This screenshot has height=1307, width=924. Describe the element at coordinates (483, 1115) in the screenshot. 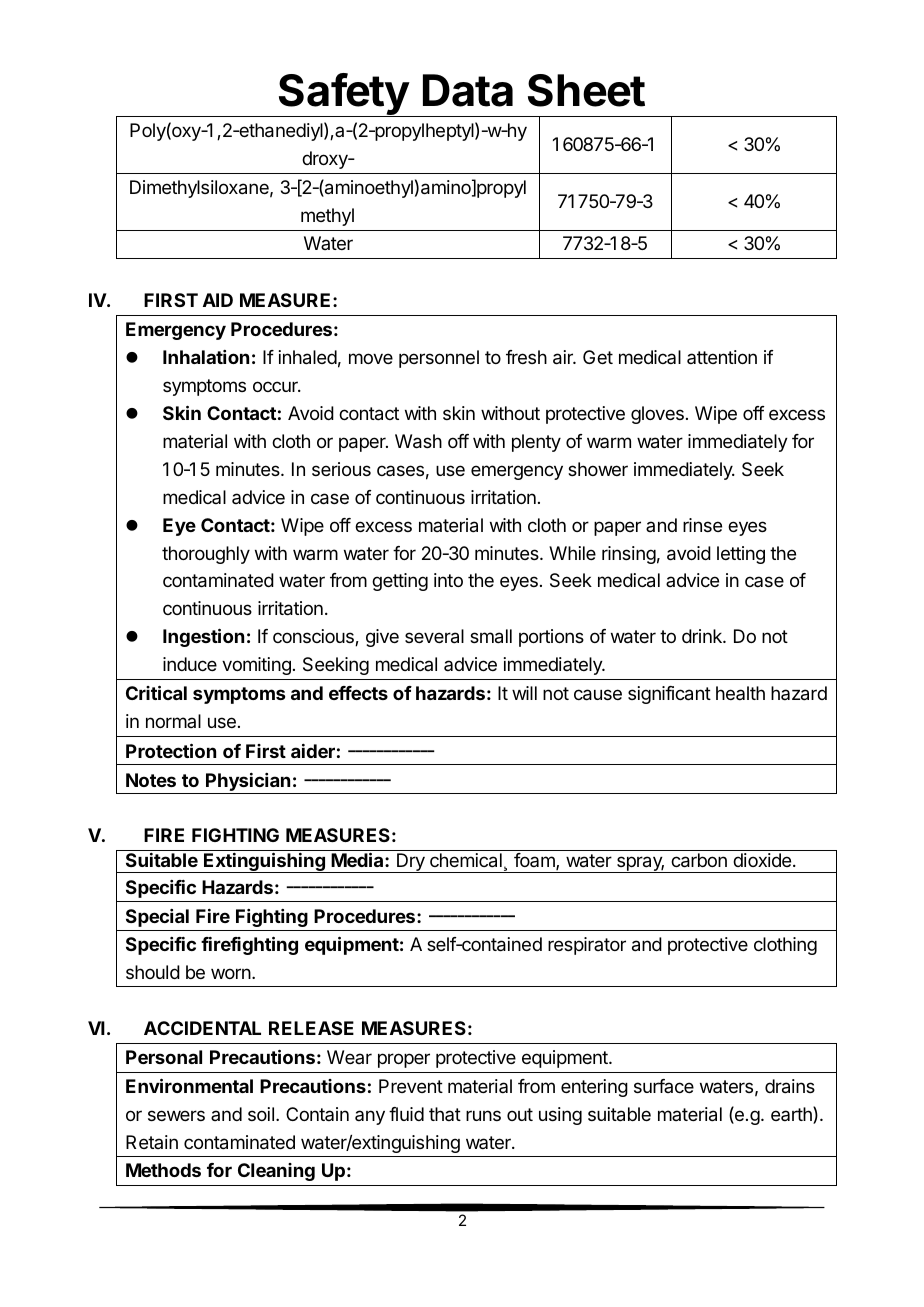

I see `runs` at that location.
